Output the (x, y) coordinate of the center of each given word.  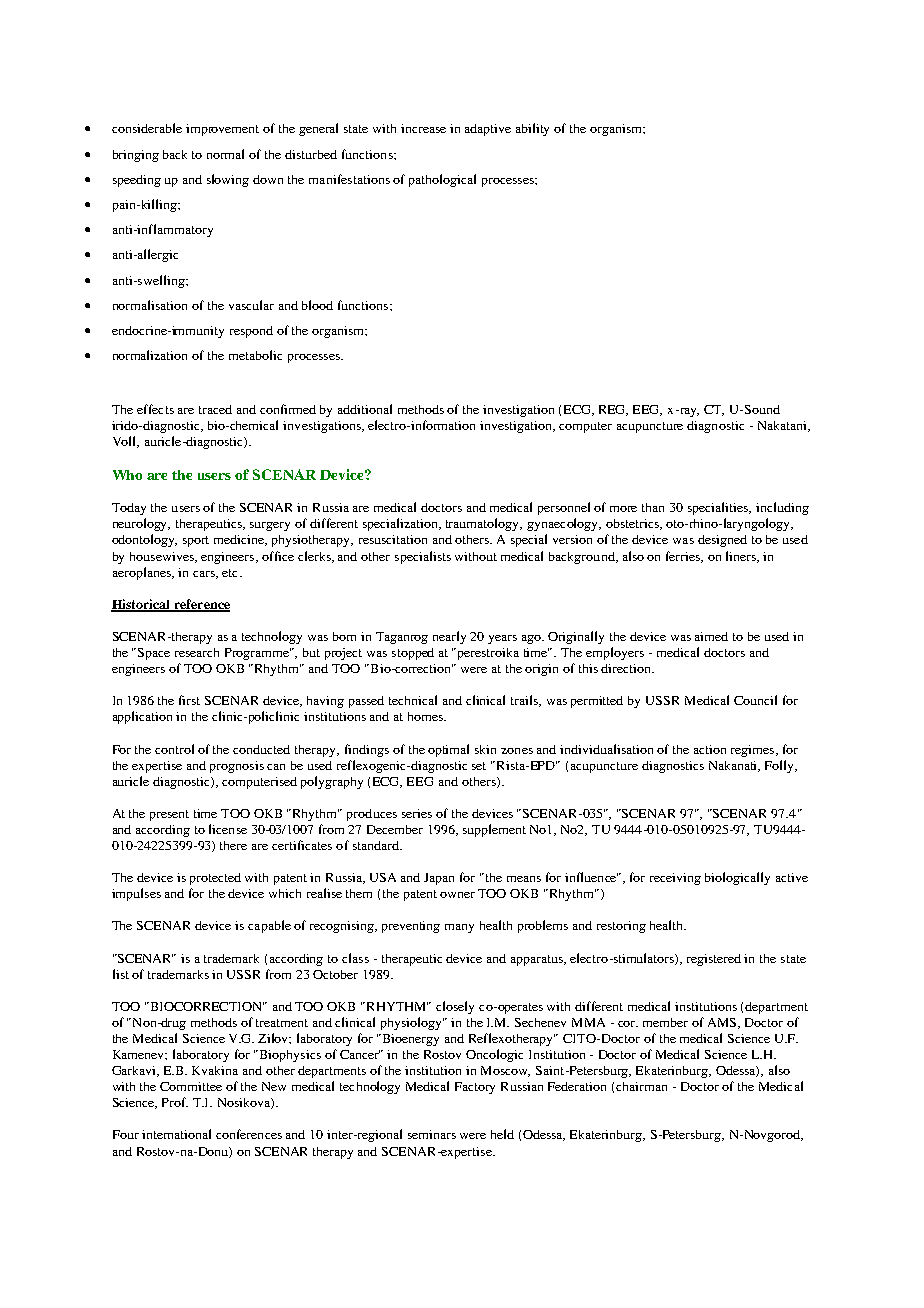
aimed (711, 636)
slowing (228, 180)
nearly (449, 637)
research (197, 652)
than (653, 507)
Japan (439, 879)
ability (532, 129)
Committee (191, 1086)
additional (365, 409)
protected (215, 879)
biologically (737, 878)
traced (215, 409)
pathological (442, 180)
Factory (475, 1088)
